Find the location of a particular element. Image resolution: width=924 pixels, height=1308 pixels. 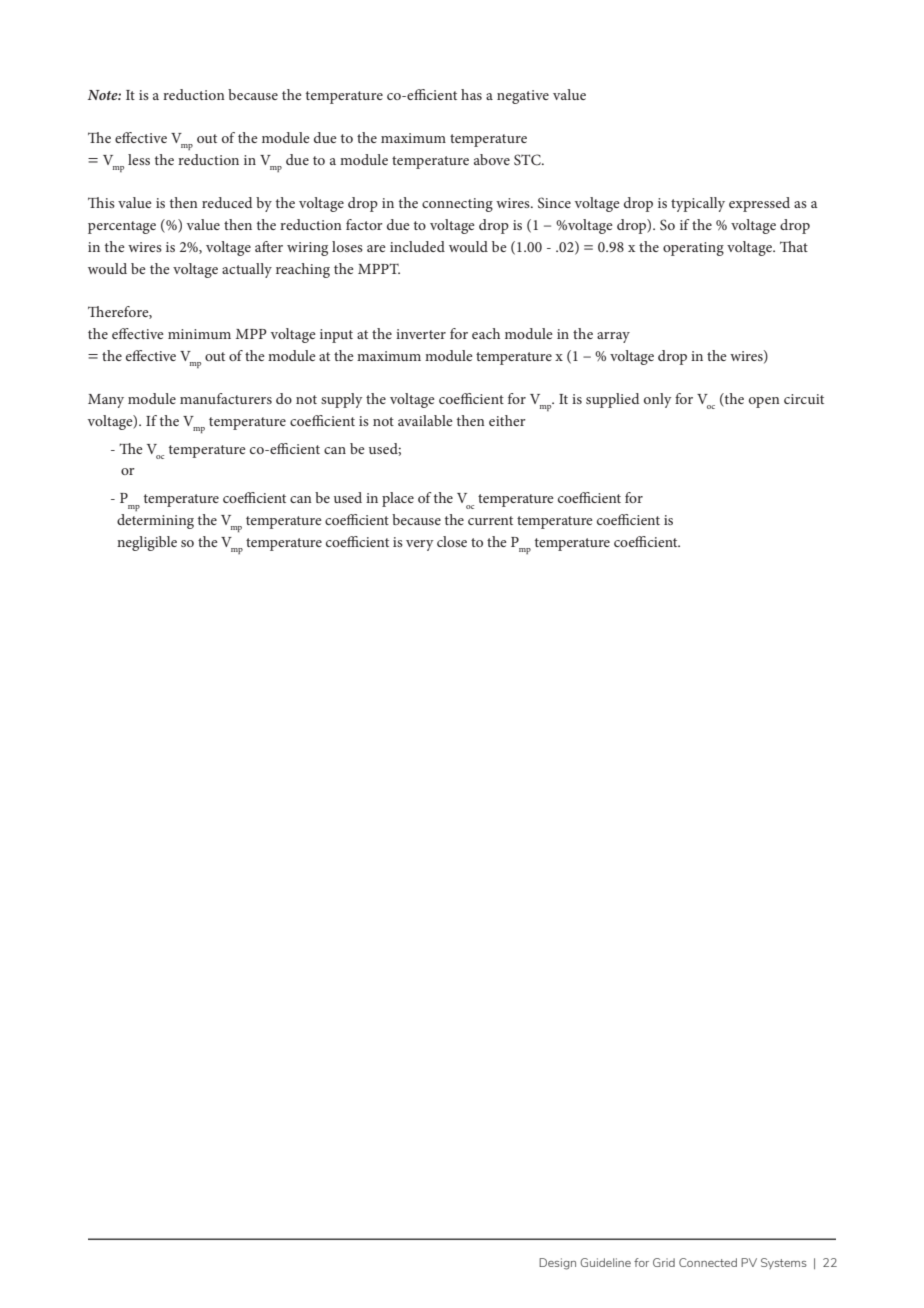

open is located at coordinates (764, 402).
